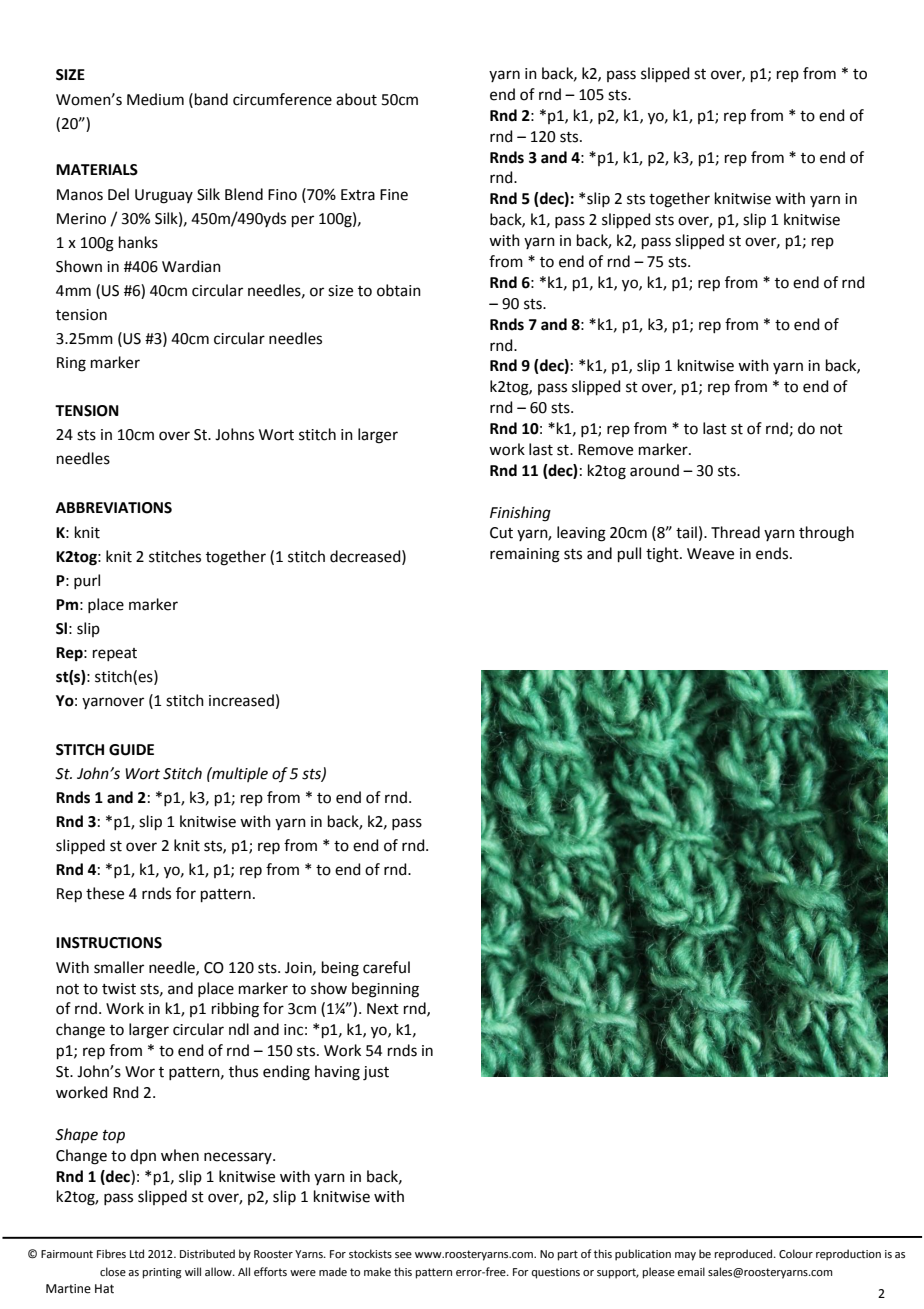 The image size is (924, 1309). I want to click on careful, so click(386, 967).
